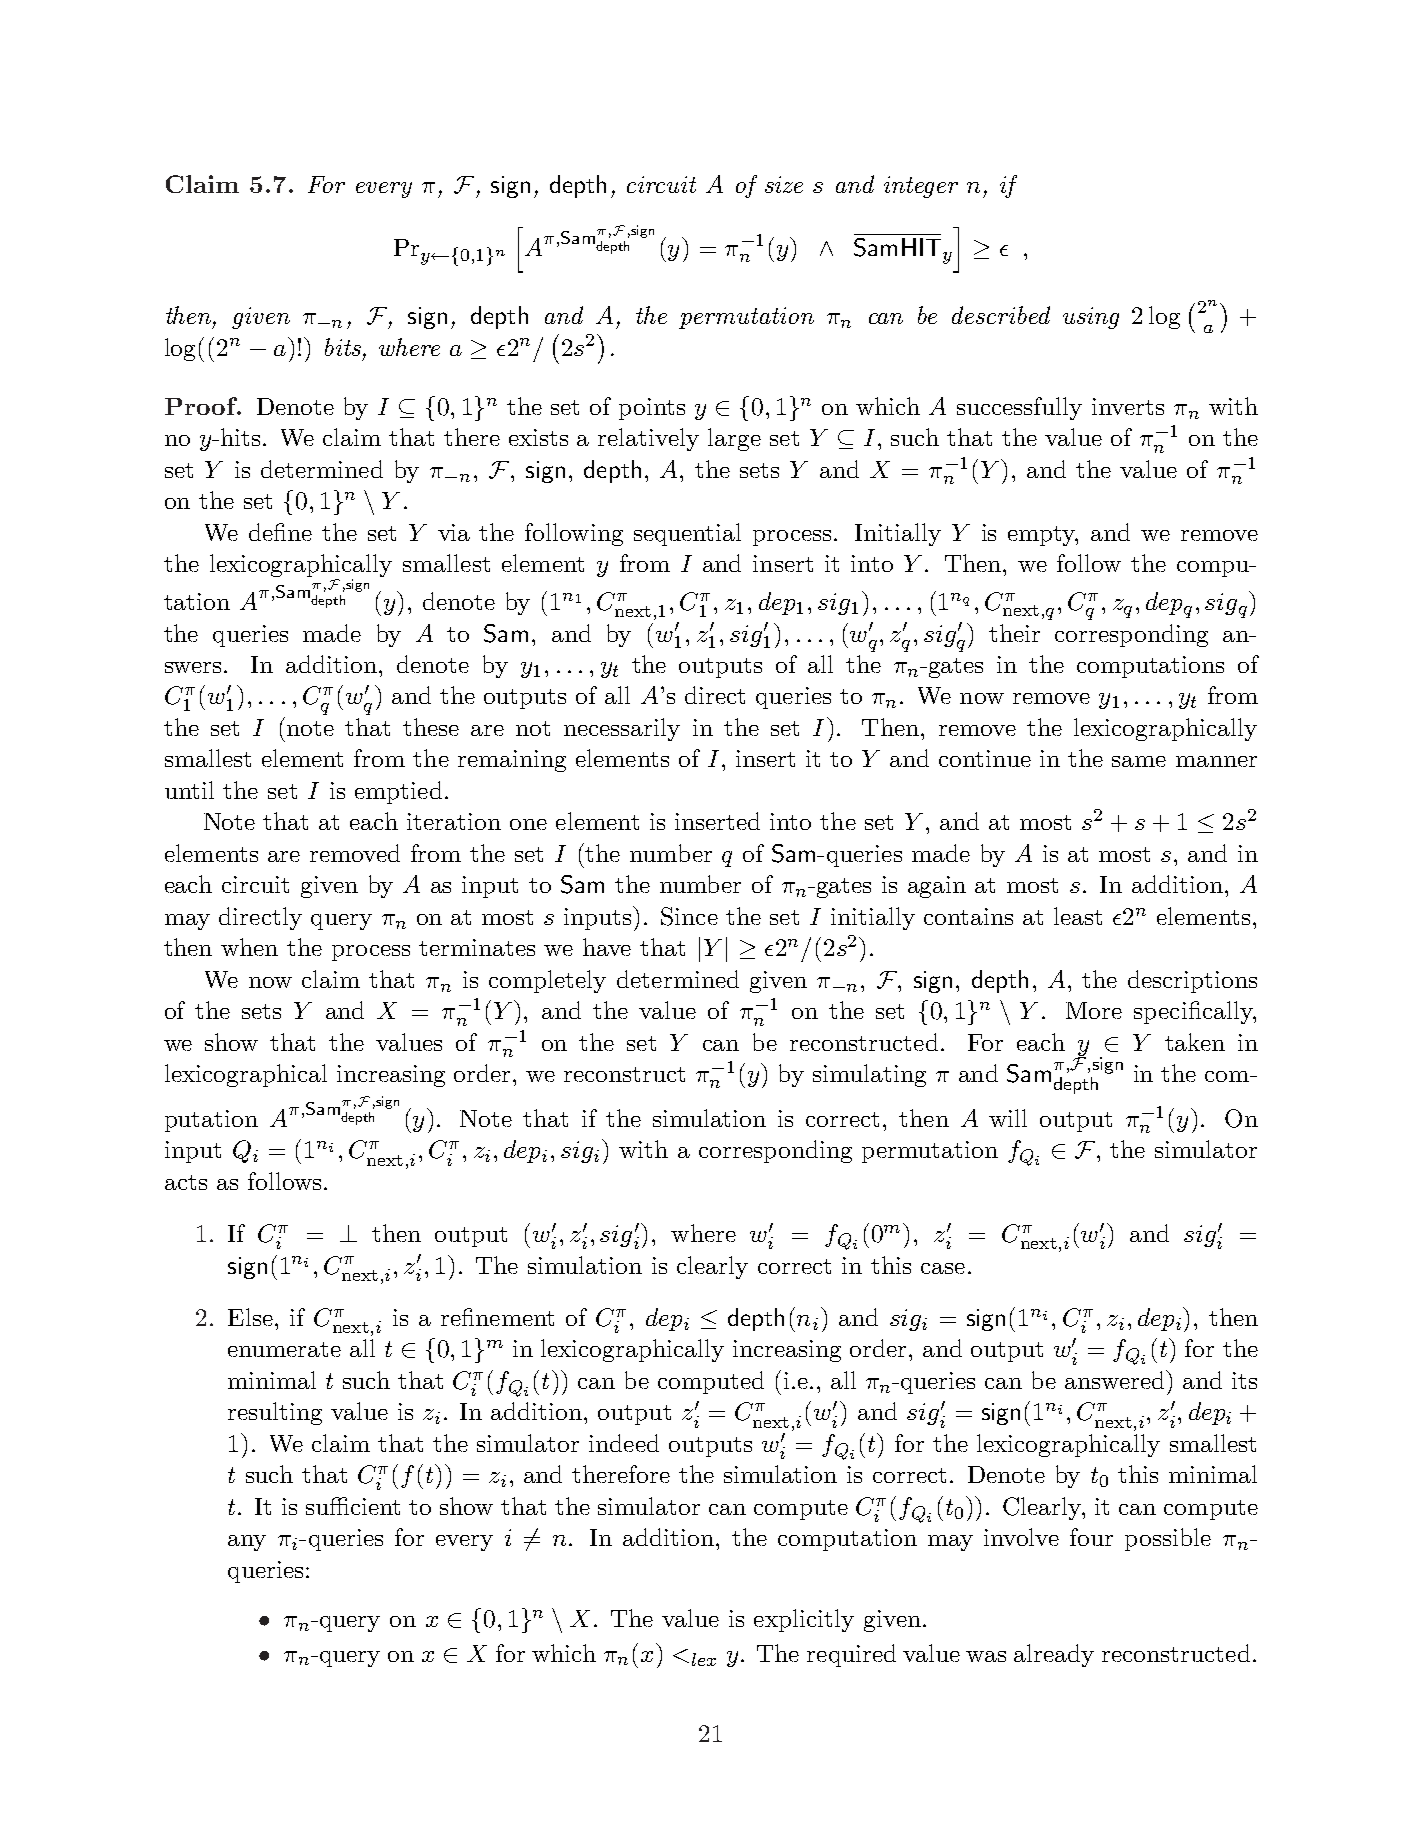 Image resolution: width=1422 pixels, height=1840 pixels. What do you see at coordinates (186, 1182) in the screenshot?
I see `acts` at bounding box center [186, 1182].
